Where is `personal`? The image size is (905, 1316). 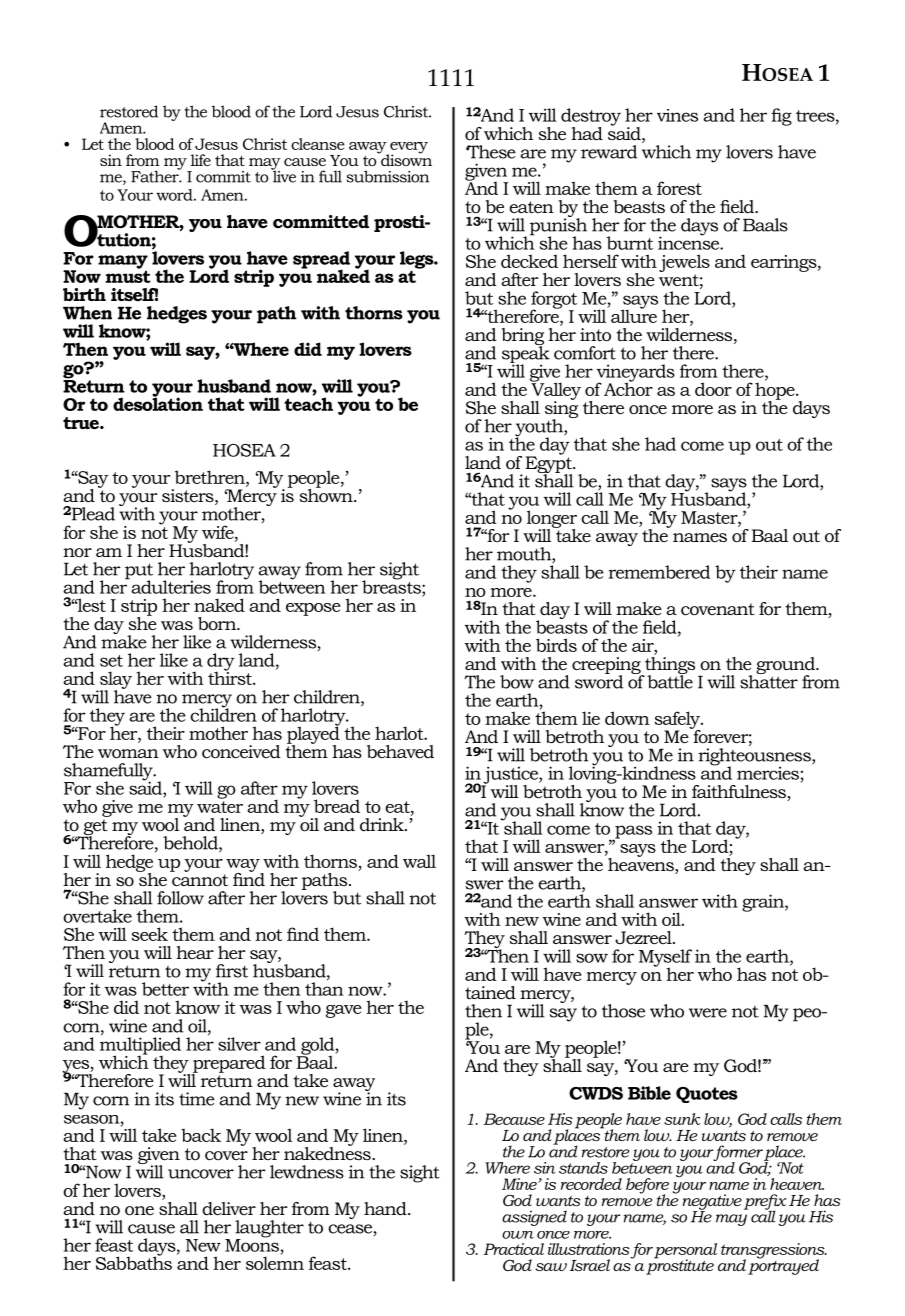 personal is located at coordinates (685, 1252).
